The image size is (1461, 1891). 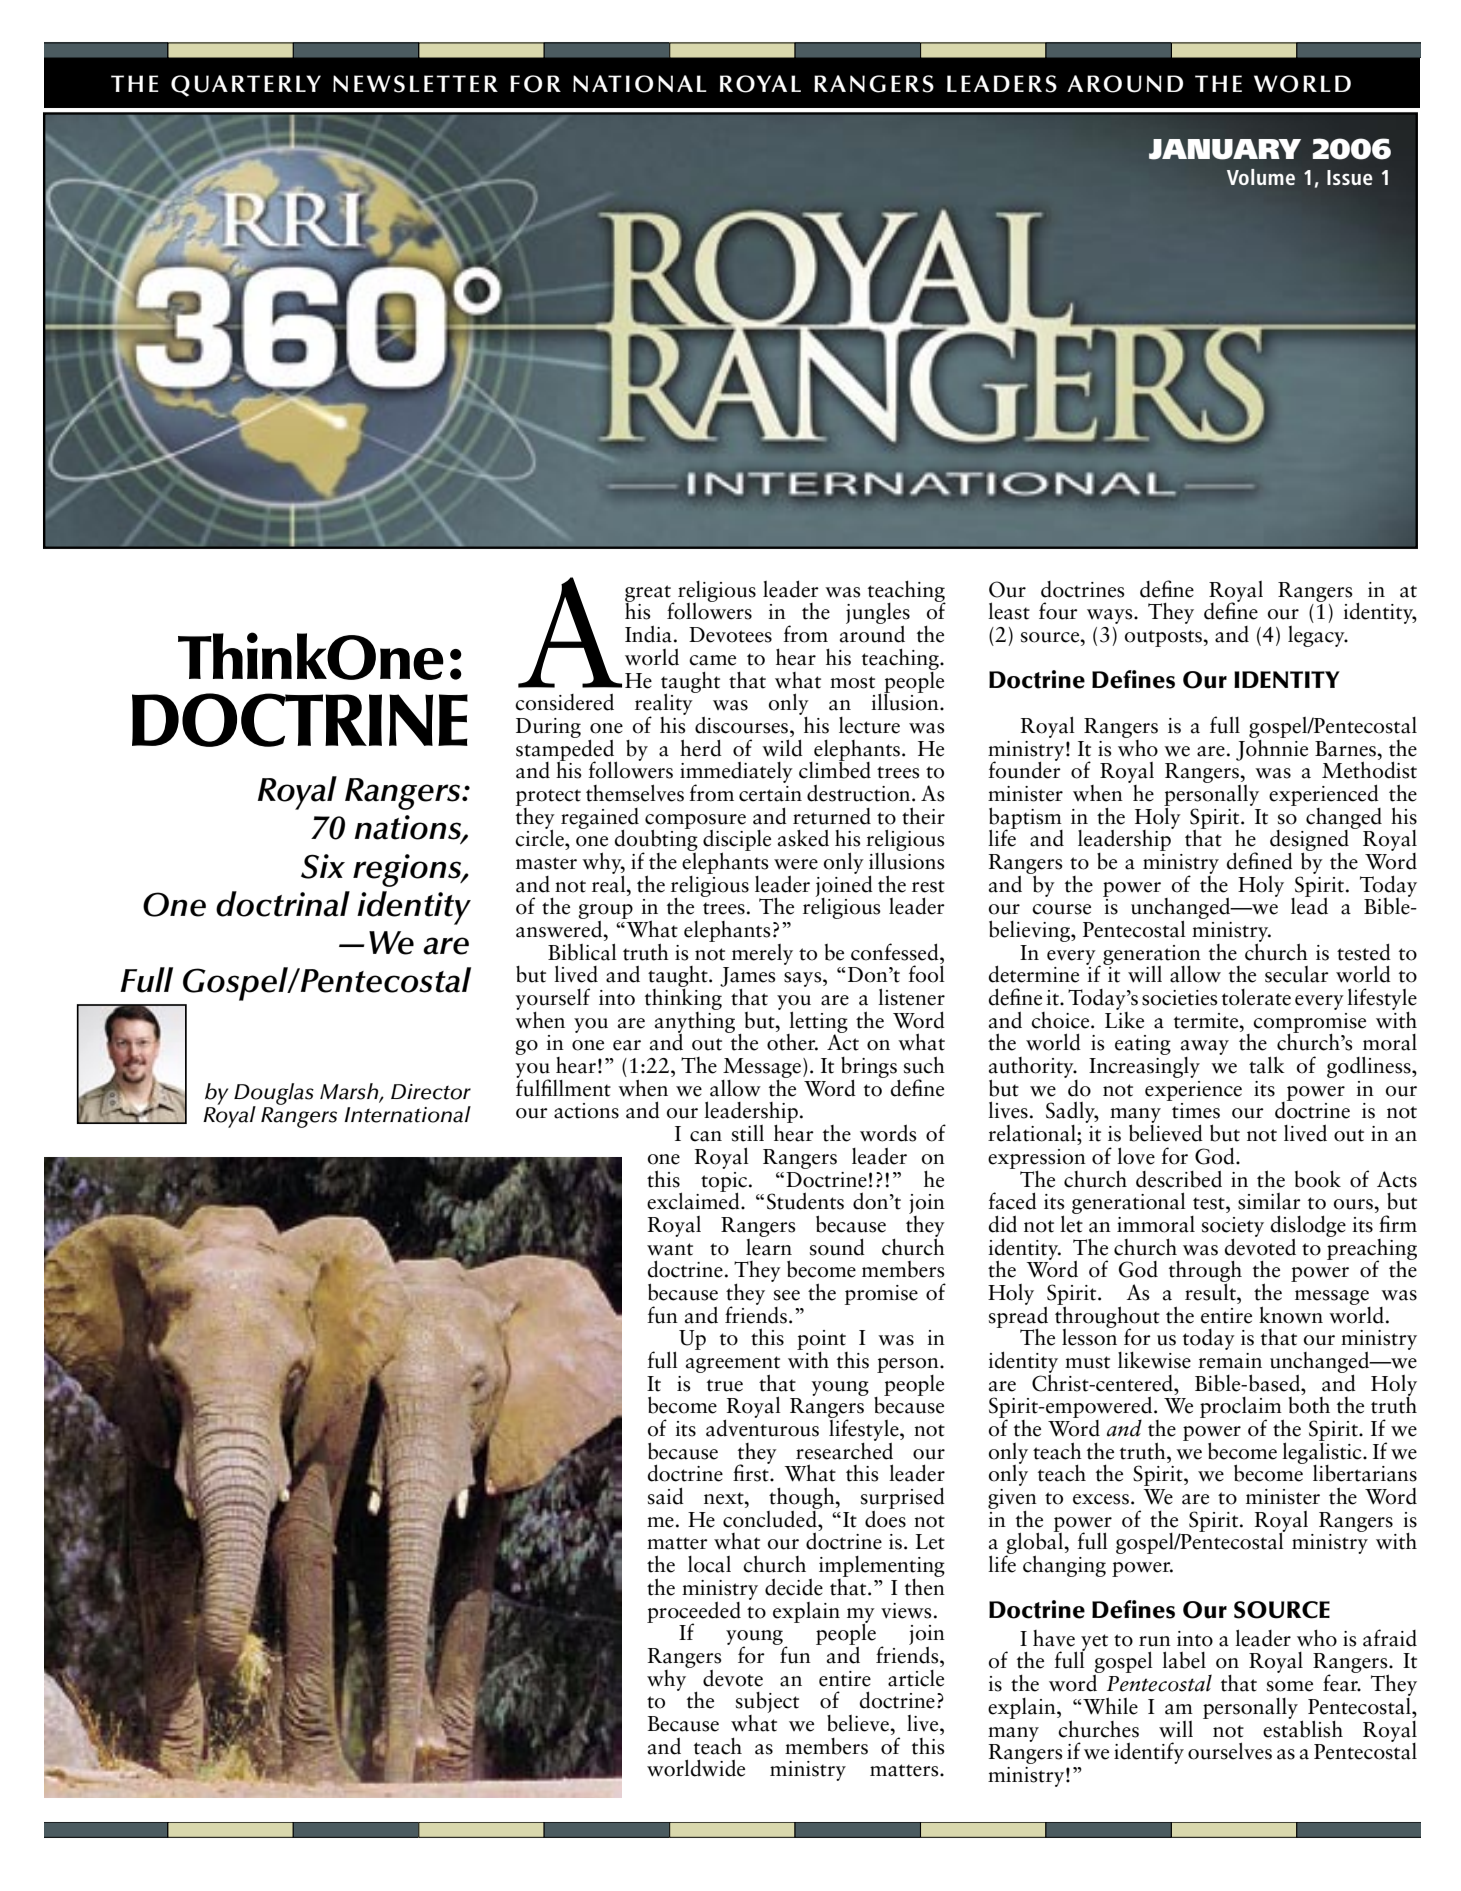 I want to click on proclaim, so click(x=1242, y=1409).
